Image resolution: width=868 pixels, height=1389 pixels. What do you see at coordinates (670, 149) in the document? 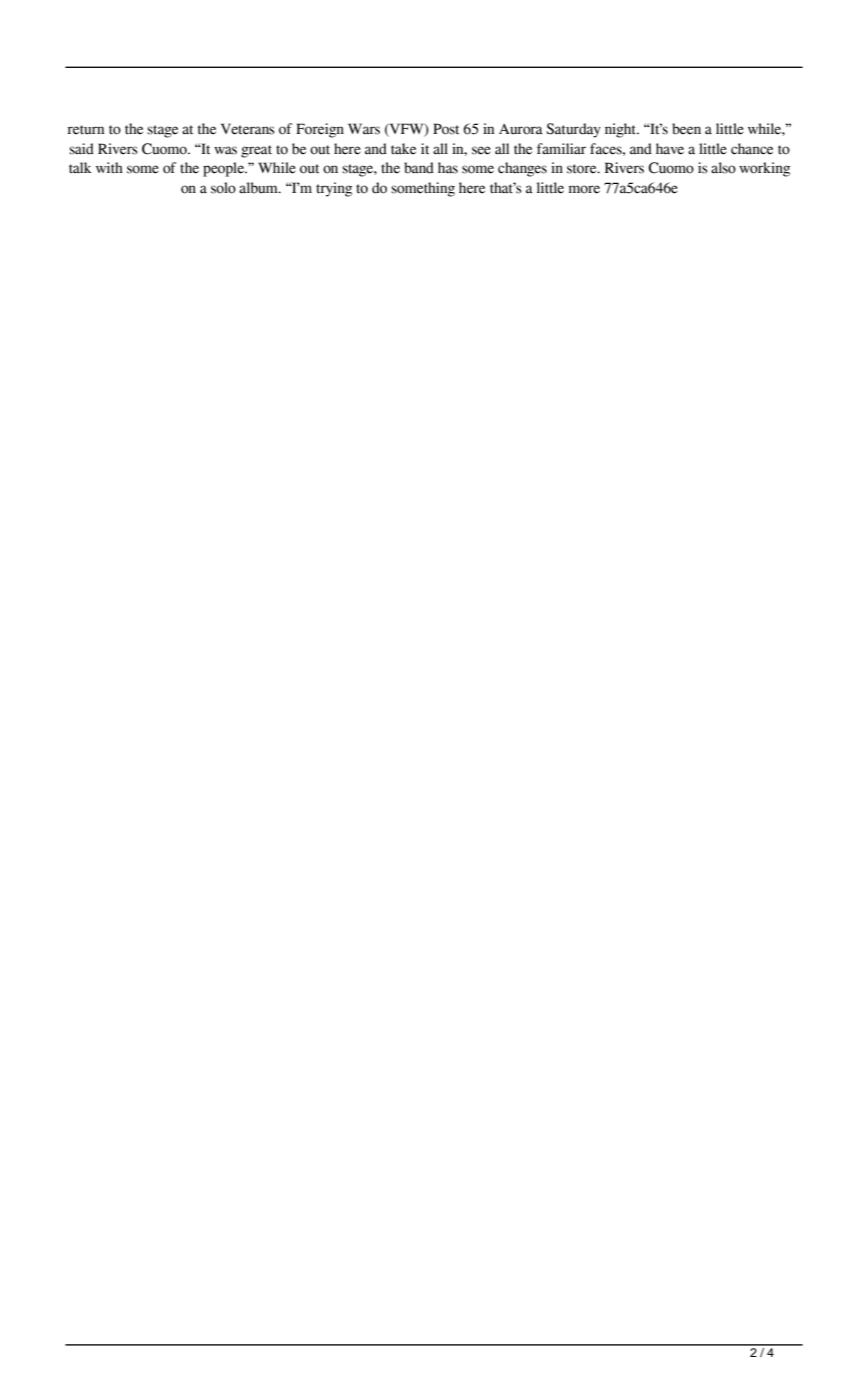
I see `have` at bounding box center [670, 149].
